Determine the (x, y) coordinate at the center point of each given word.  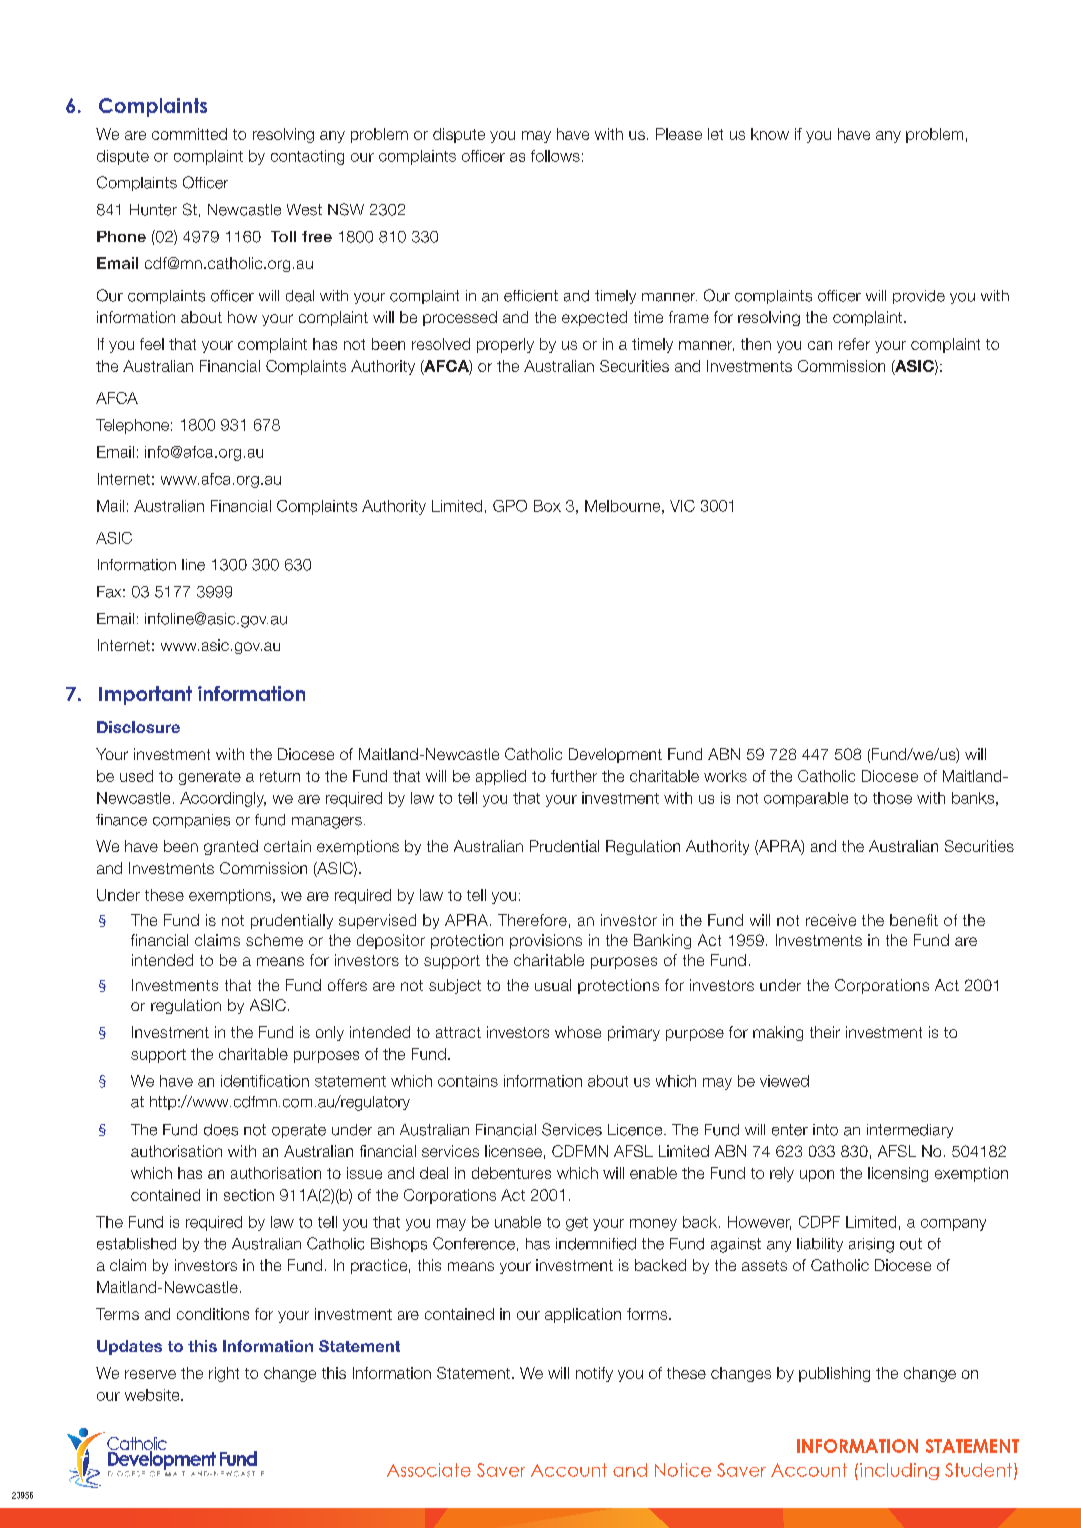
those (892, 798)
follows (555, 156)
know (770, 134)
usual (553, 985)
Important (145, 695)
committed (189, 134)
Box (547, 506)
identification (265, 1081)
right (224, 1374)
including (899, 1471)
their (825, 1032)
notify (594, 1374)
